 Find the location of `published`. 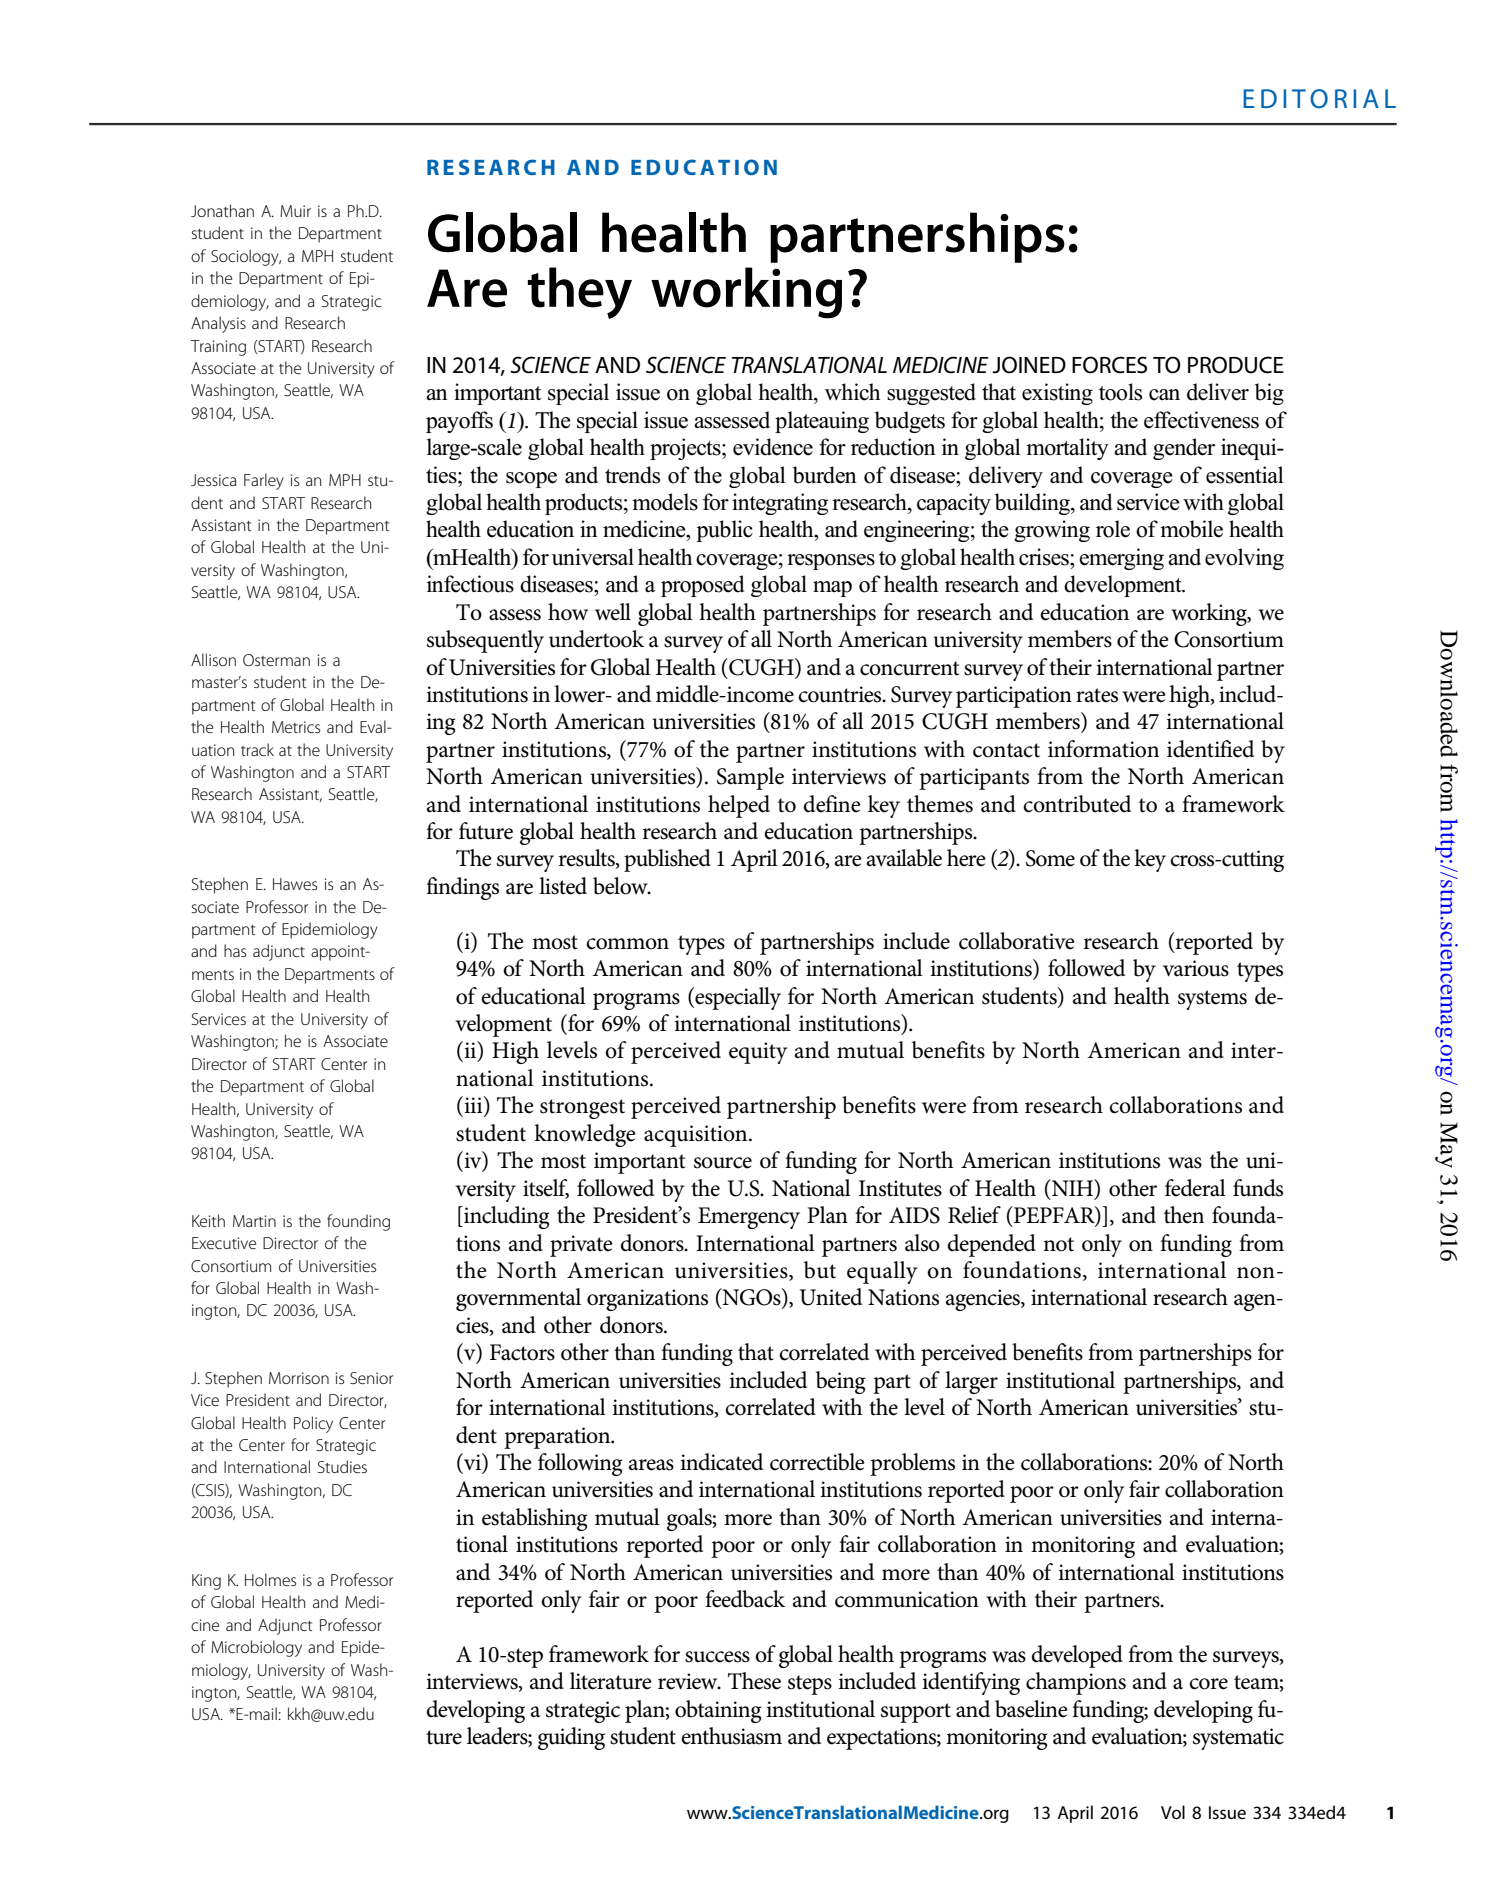

published is located at coordinates (667, 860).
